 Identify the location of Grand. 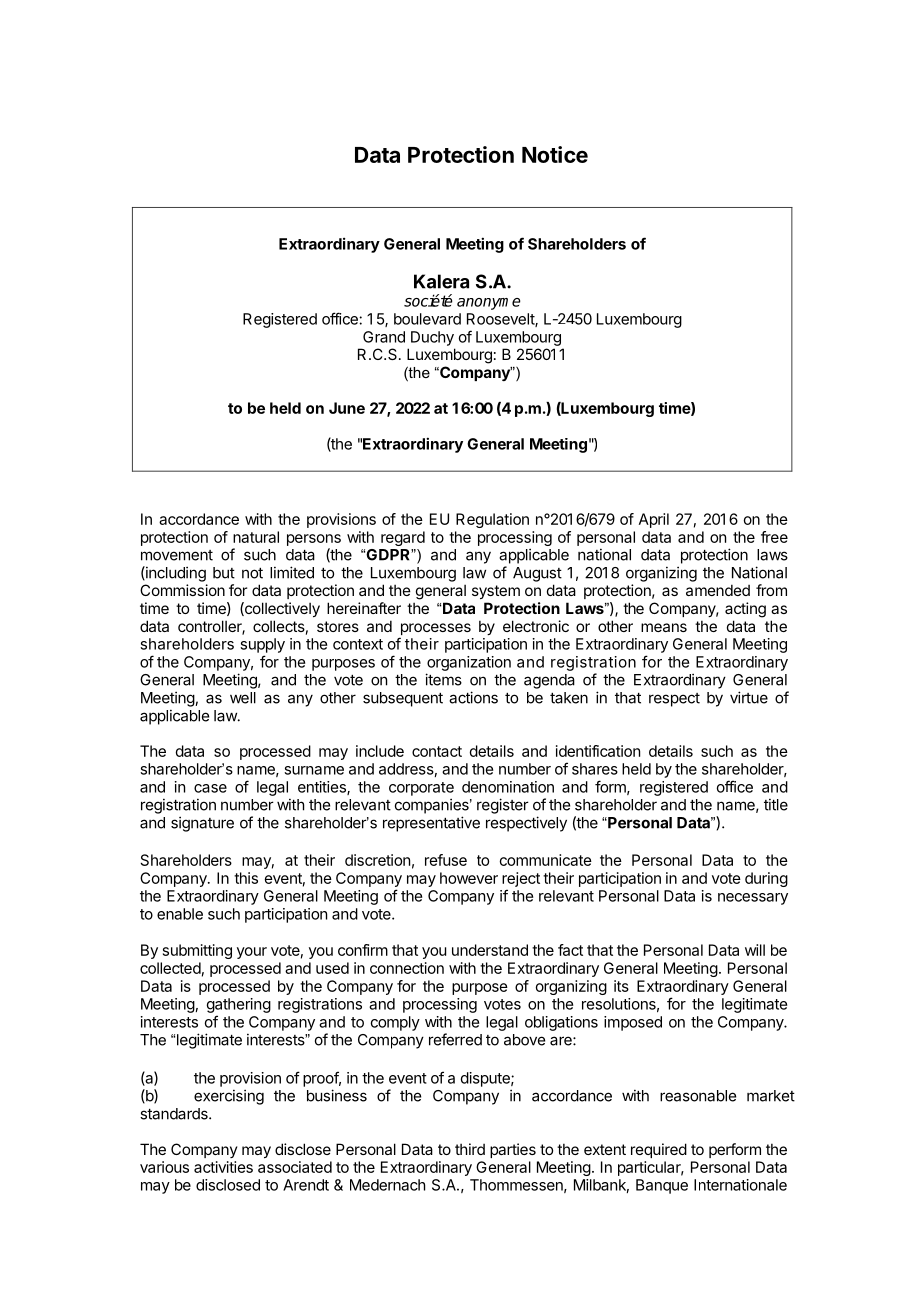
(384, 337).
